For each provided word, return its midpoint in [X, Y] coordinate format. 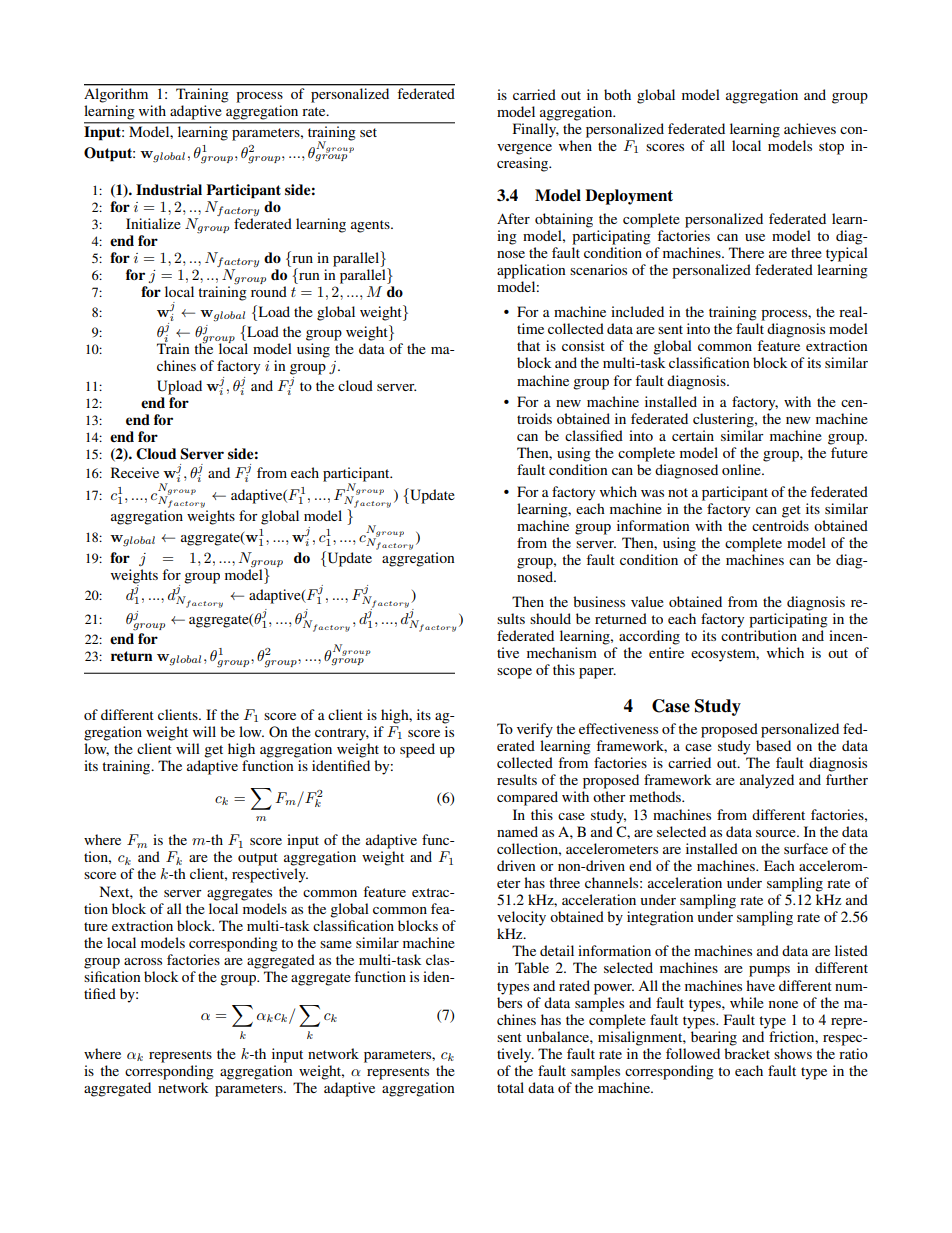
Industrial [169, 189]
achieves [810, 128]
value [647, 601]
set [368, 132]
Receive [135, 472]
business [599, 601]
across [143, 961]
